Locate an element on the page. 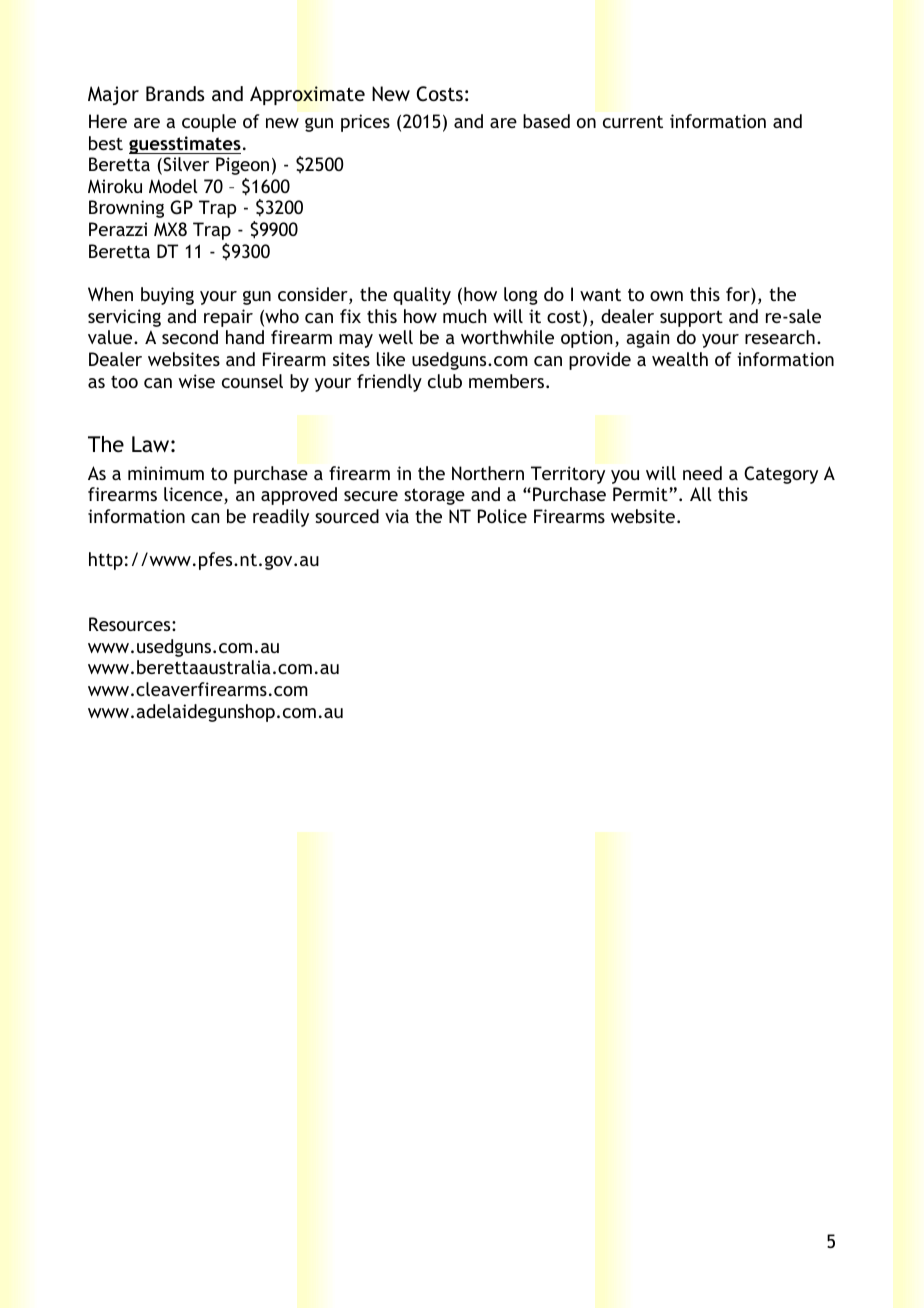 This image has width=924, height=1308. prices is located at coordinates (365, 123).
